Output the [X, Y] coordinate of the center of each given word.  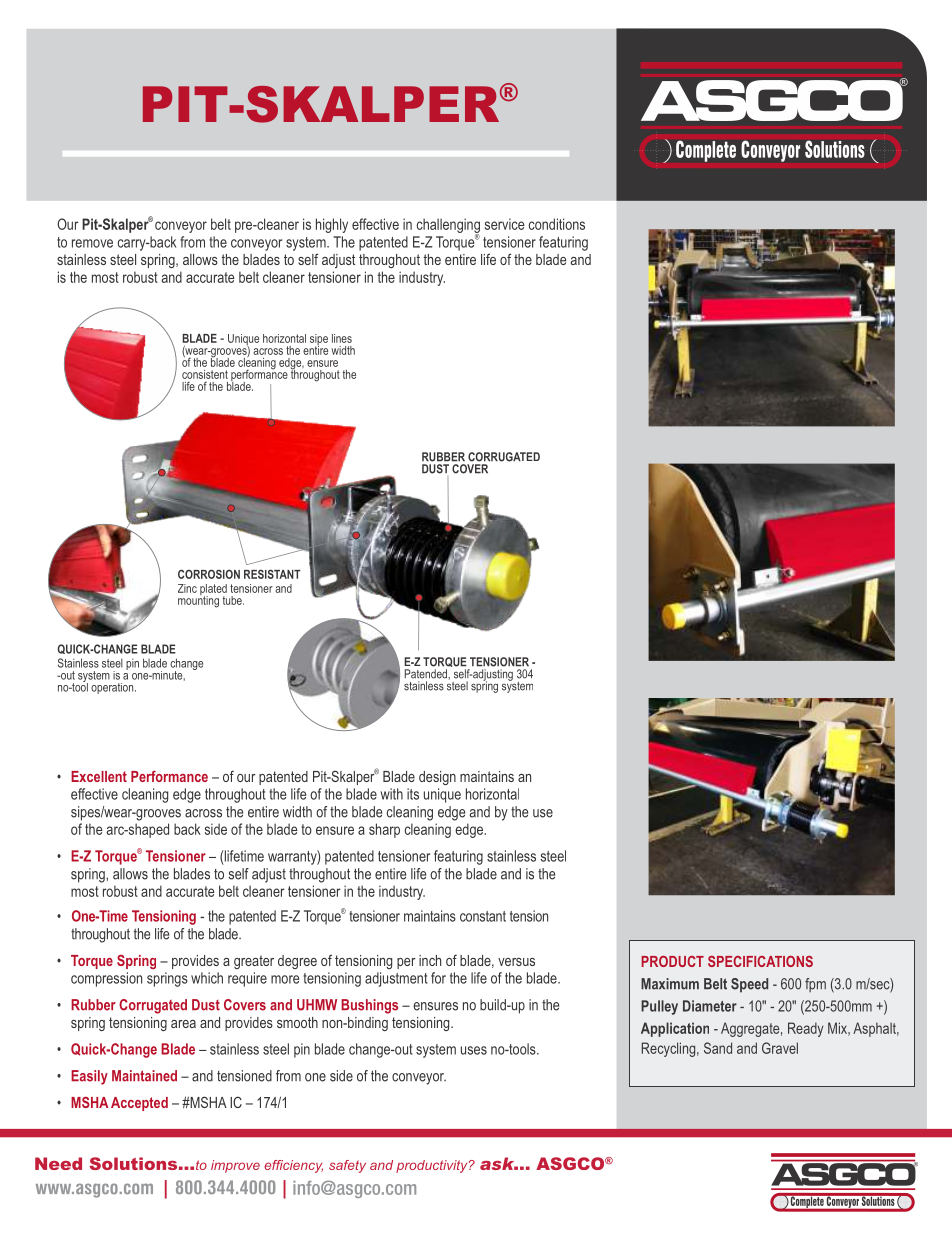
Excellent [99, 776]
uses [474, 1050]
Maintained [144, 1076]
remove [92, 243]
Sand [718, 1048]
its [413, 794]
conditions [557, 224]
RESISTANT [272, 574]
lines [342, 338]
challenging [448, 226]
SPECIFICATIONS [760, 961]
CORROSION [209, 574]
